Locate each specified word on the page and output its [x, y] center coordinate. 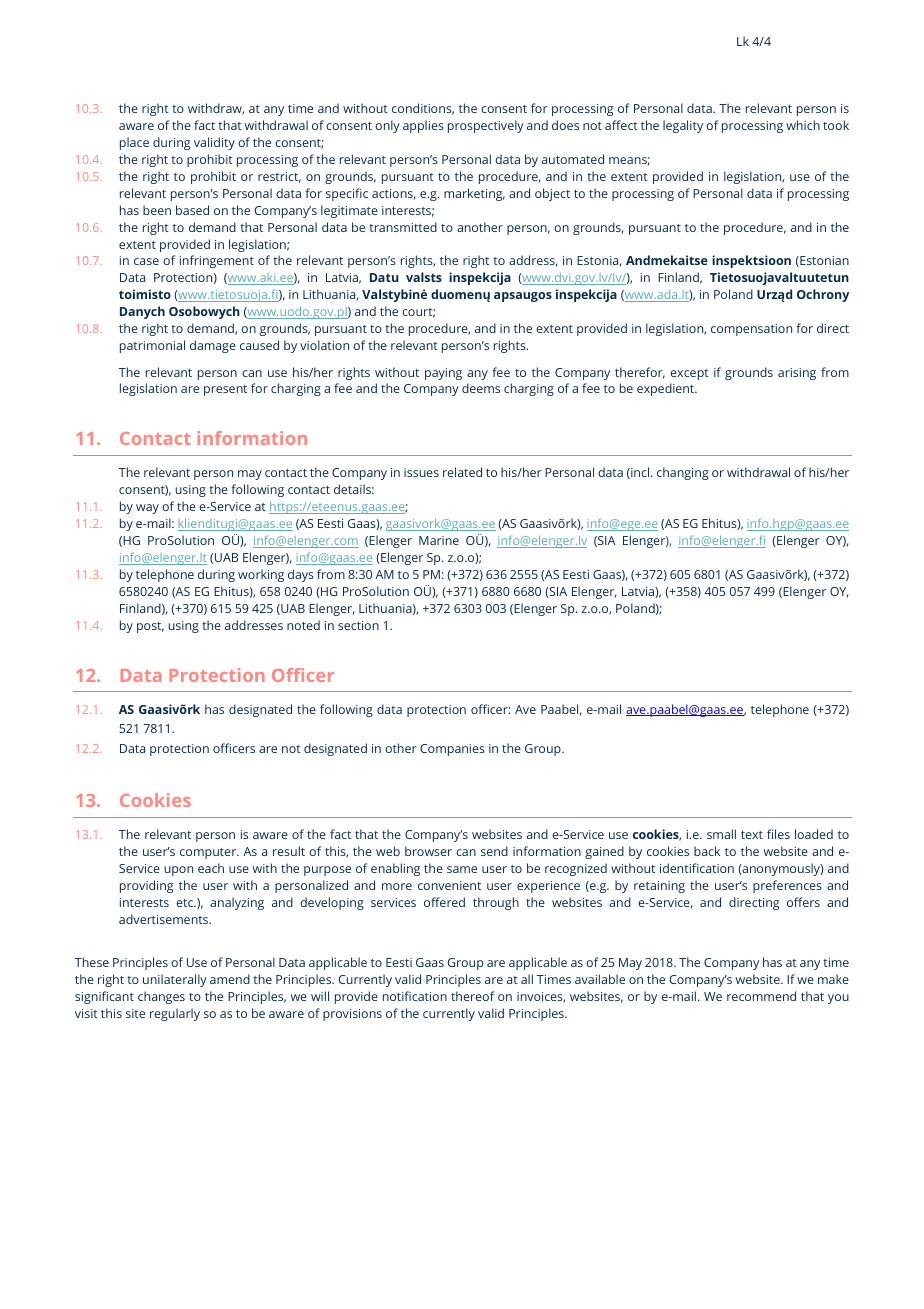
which [803, 125]
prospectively [486, 126]
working [261, 575]
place [134, 143]
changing [683, 473]
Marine [439, 540]
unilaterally [175, 980]
